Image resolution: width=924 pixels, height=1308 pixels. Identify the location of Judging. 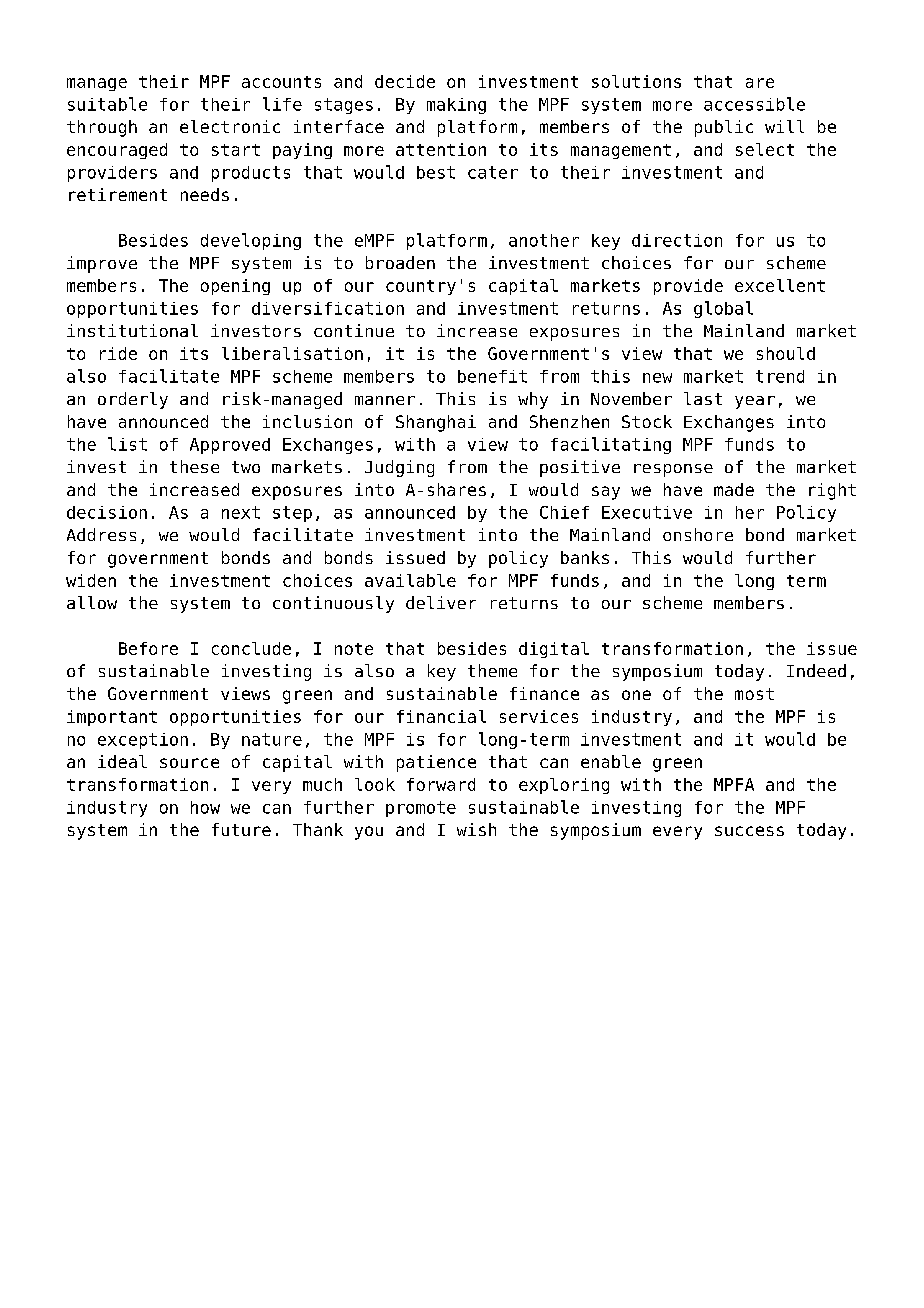
(399, 468).
